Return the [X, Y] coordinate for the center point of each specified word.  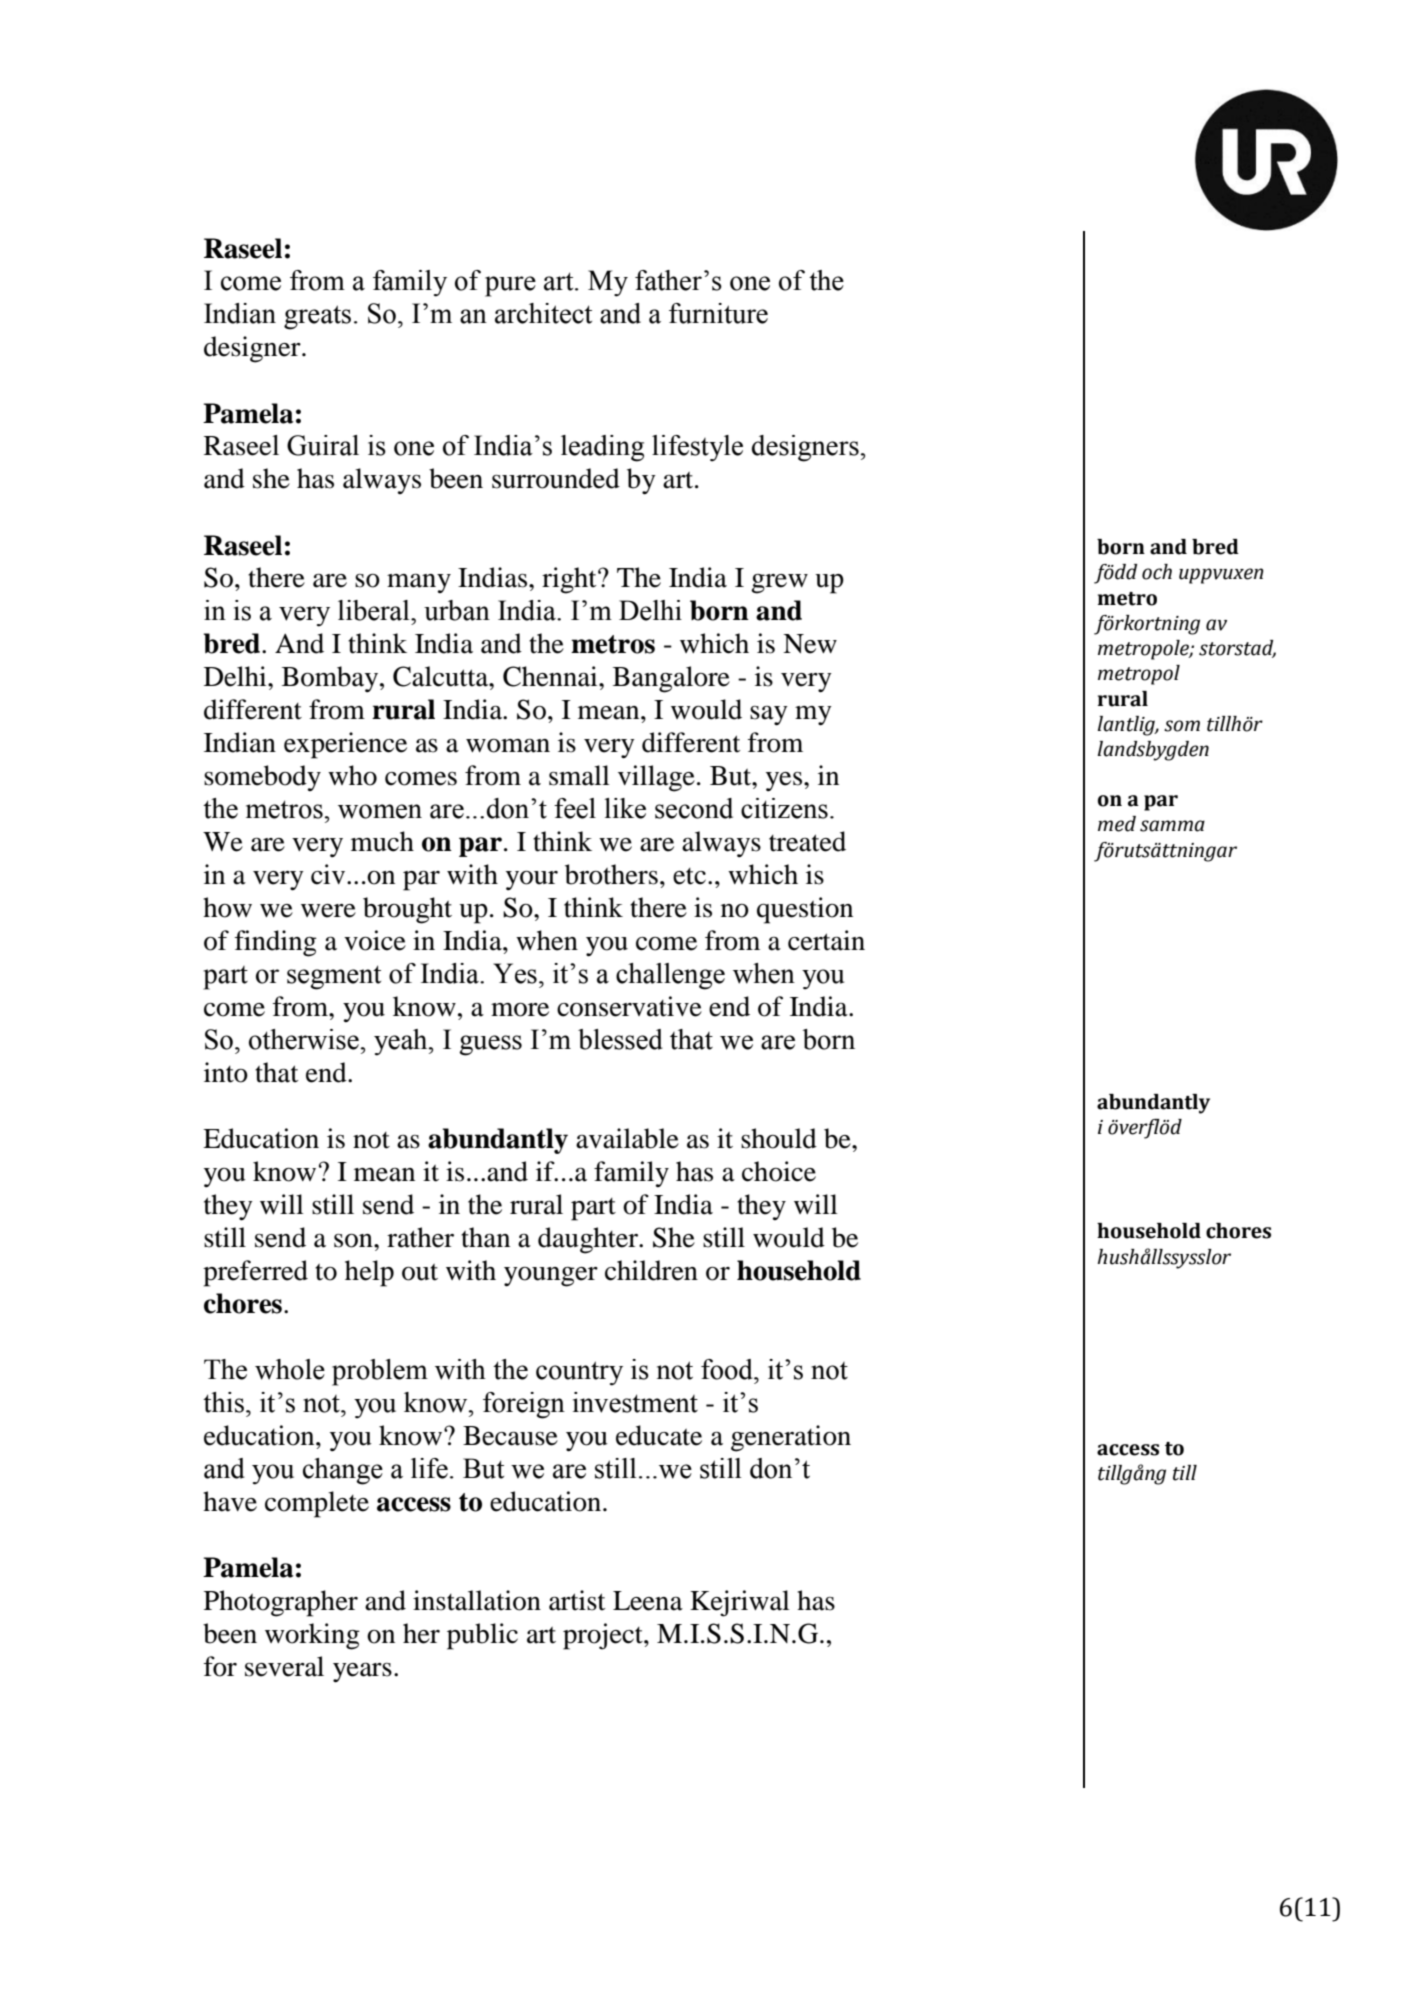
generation [791, 1438]
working [312, 1636]
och [1157, 572]
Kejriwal [740, 1603]
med [1117, 824]
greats [317, 317]
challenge [670, 976]
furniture [718, 313]
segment [334, 977]
